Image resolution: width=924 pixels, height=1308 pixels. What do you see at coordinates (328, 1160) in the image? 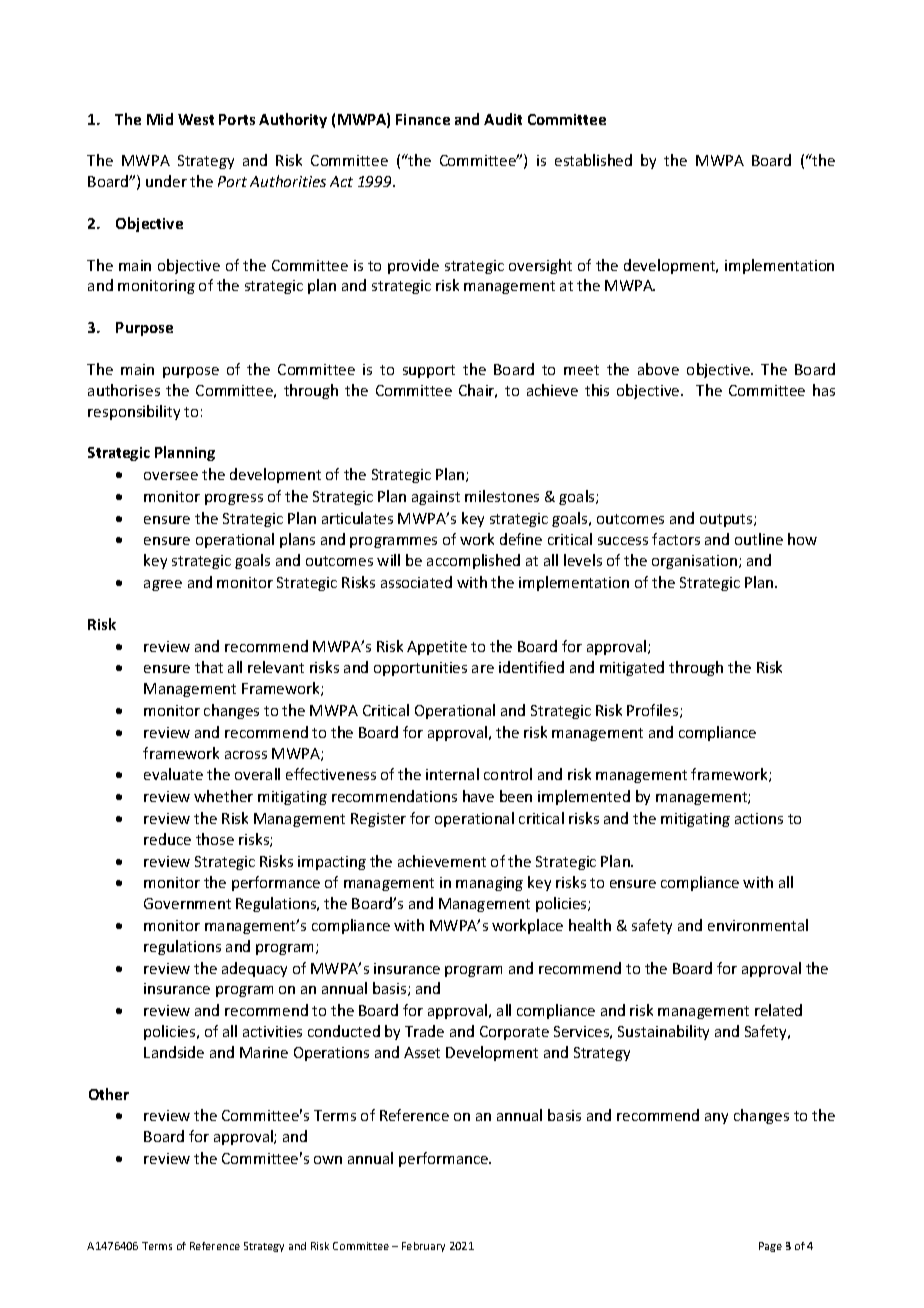
I see `own` at bounding box center [328, 1160].
